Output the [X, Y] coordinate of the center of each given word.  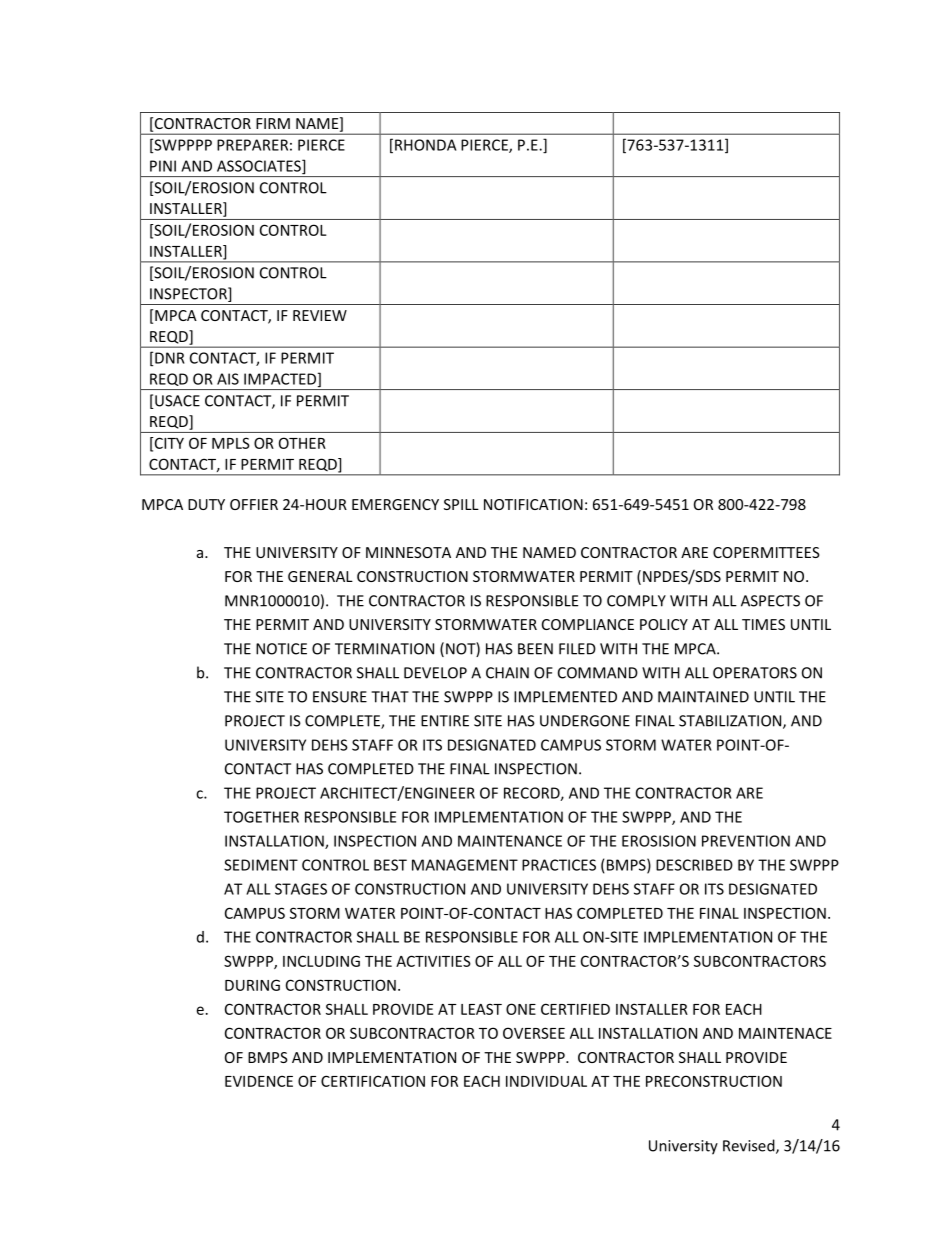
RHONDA [425, 145]
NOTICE [281, 649]
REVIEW [320, 315]
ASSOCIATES [260, 167]
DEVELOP [435, 673]
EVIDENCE [259, 1081]
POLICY [664, 624]
